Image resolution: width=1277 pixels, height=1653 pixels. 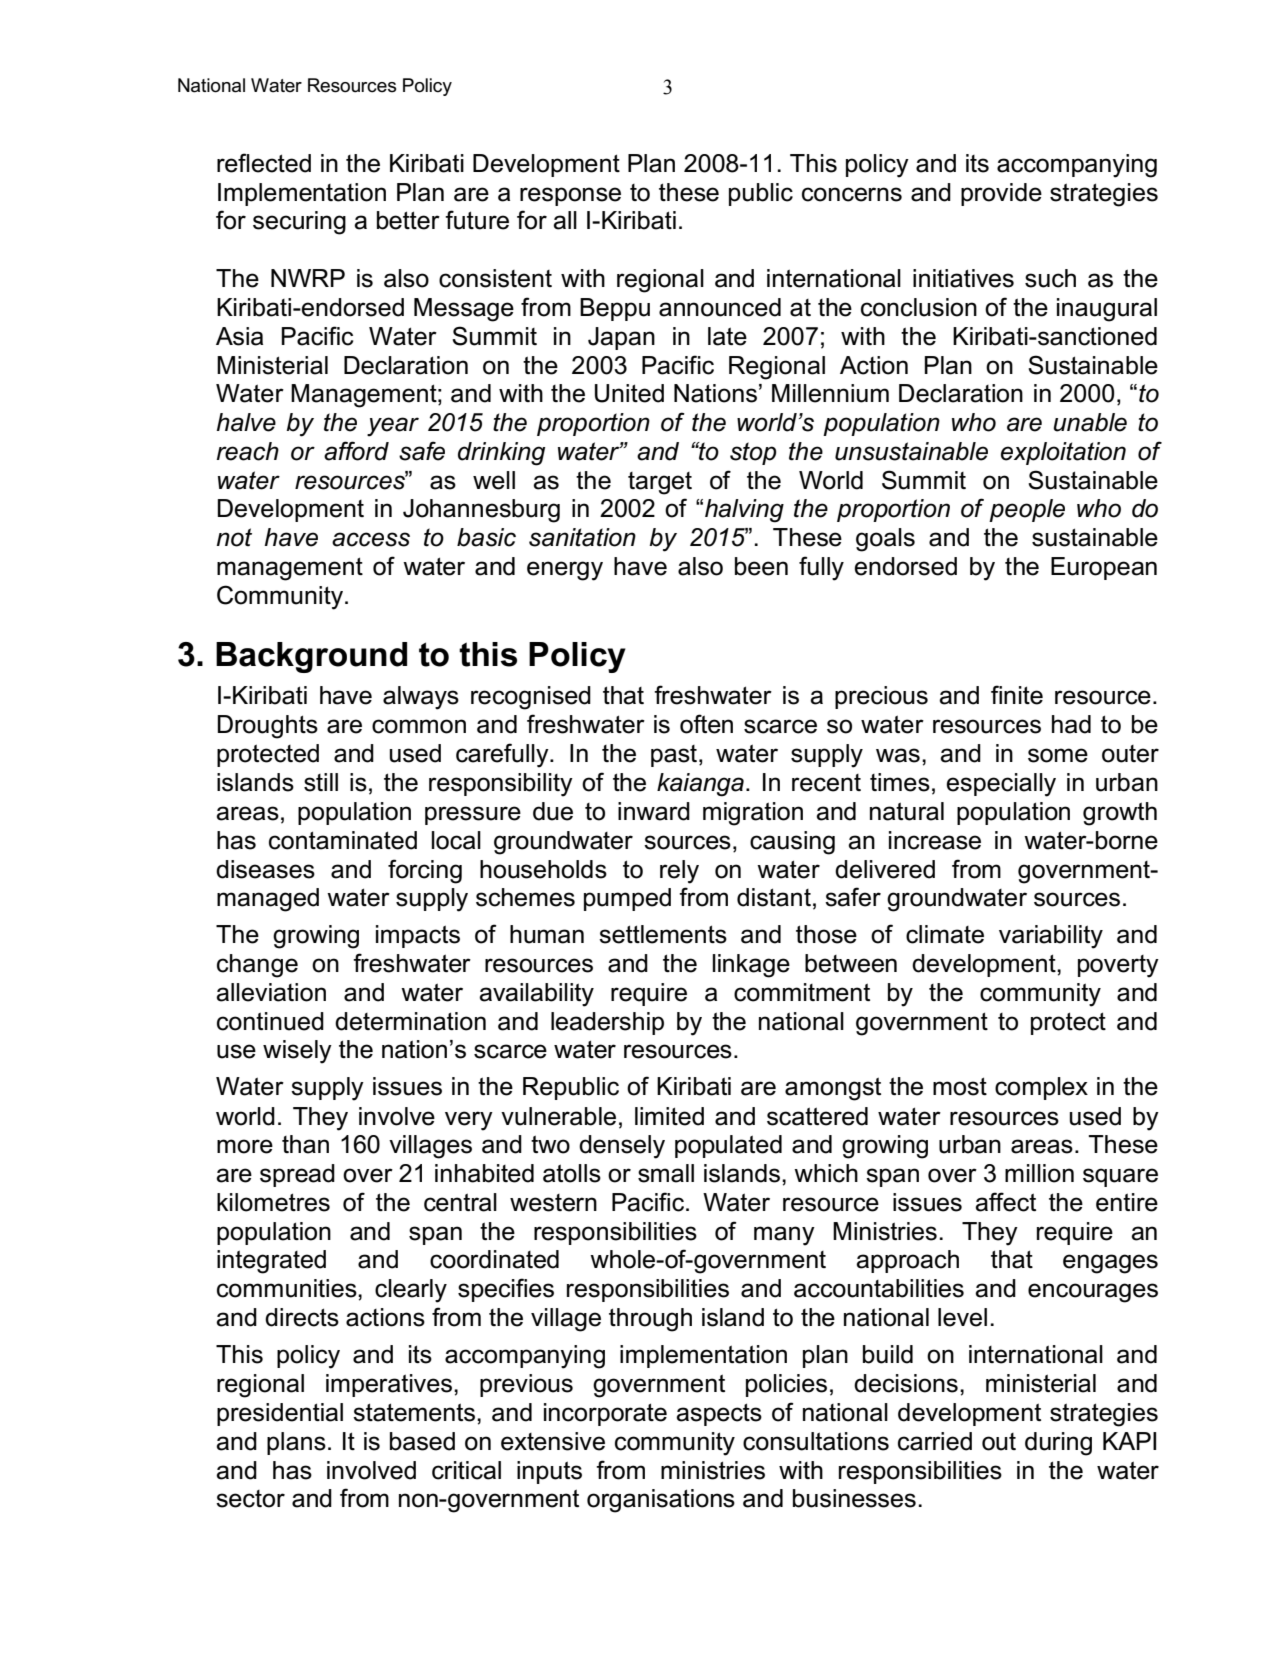 I want to click on wisely, so click(x=297, y=1052).
